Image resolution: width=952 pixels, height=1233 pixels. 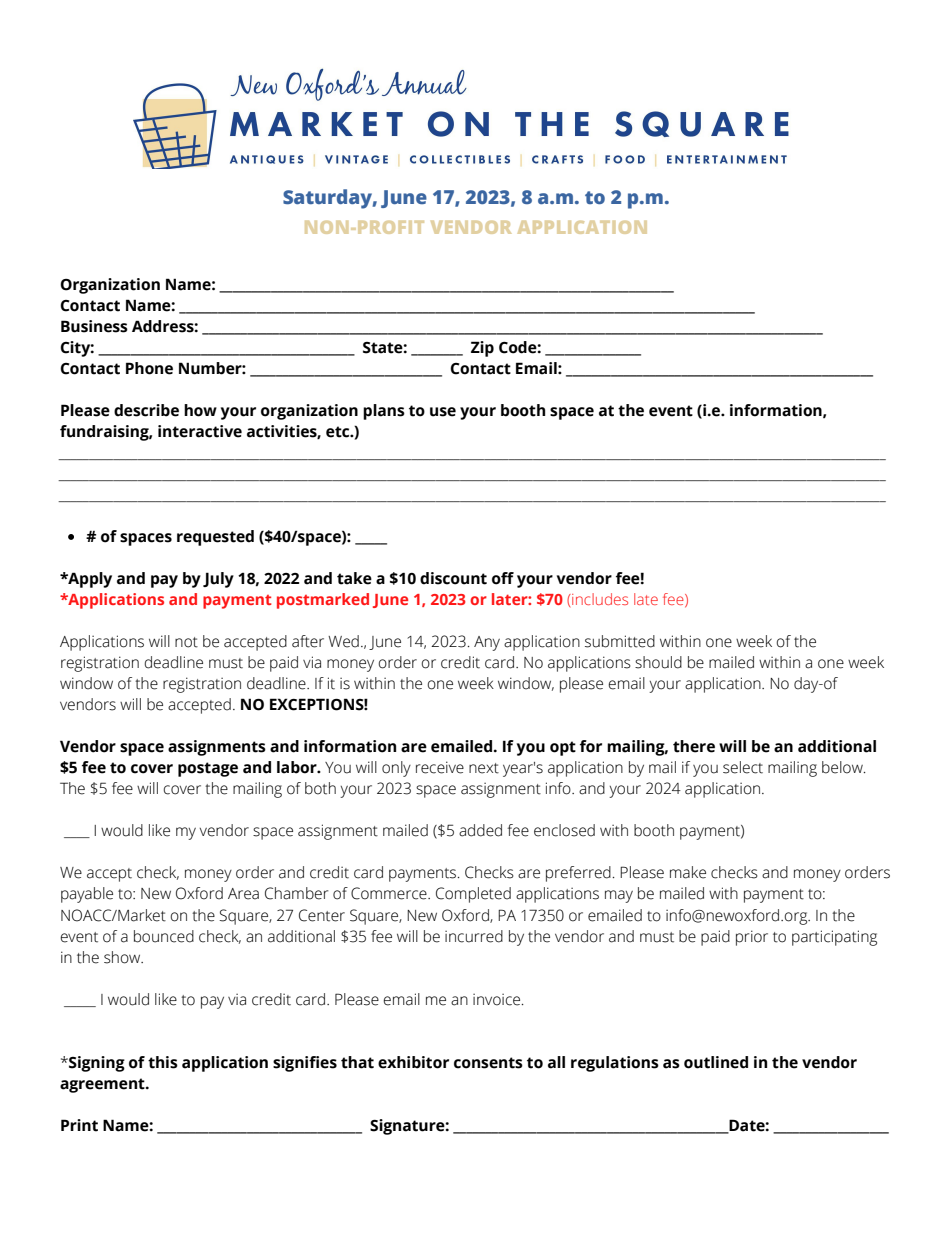 I want to click on there, so click(x=694, y=746).
